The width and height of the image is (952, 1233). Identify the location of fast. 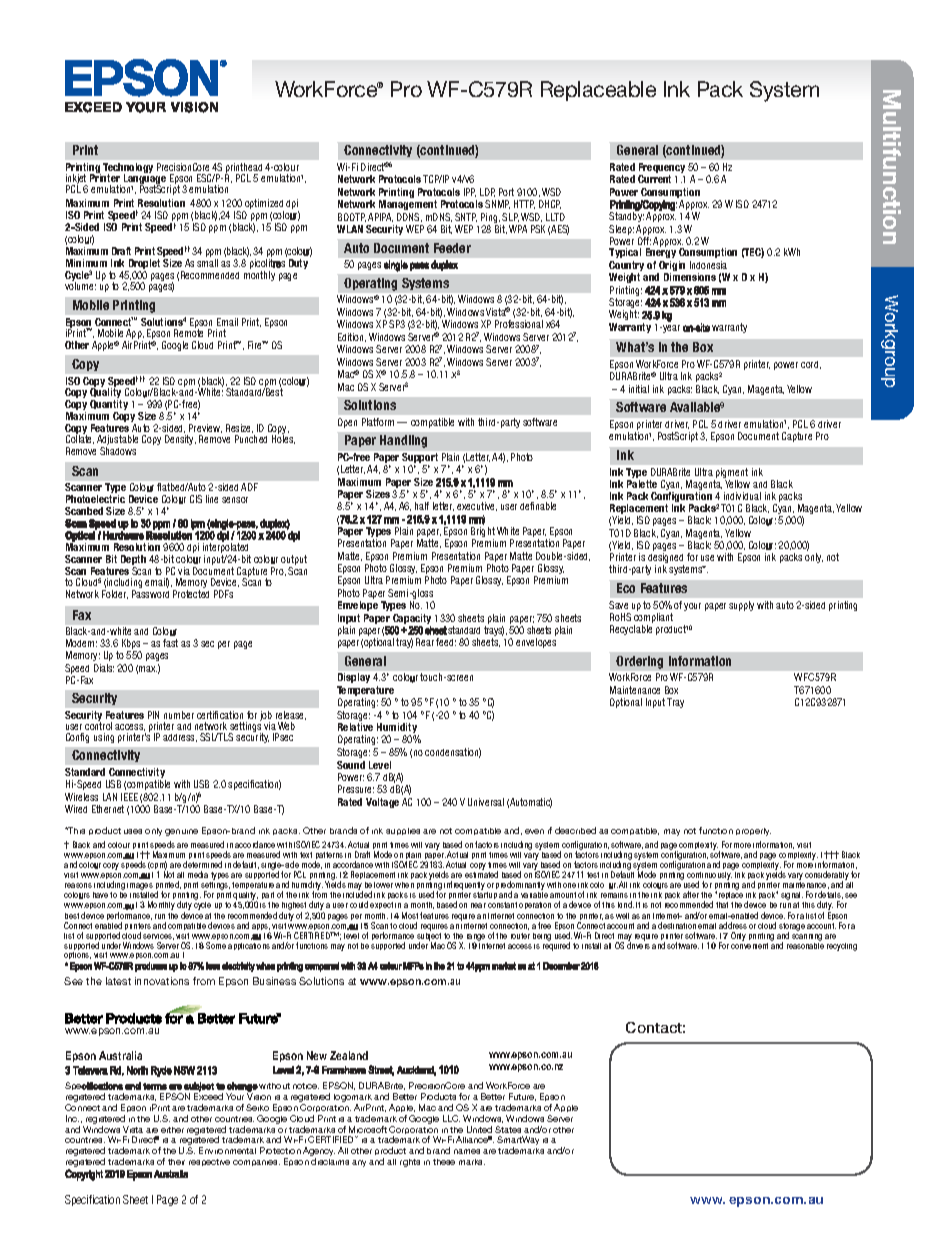
(170, 643).
